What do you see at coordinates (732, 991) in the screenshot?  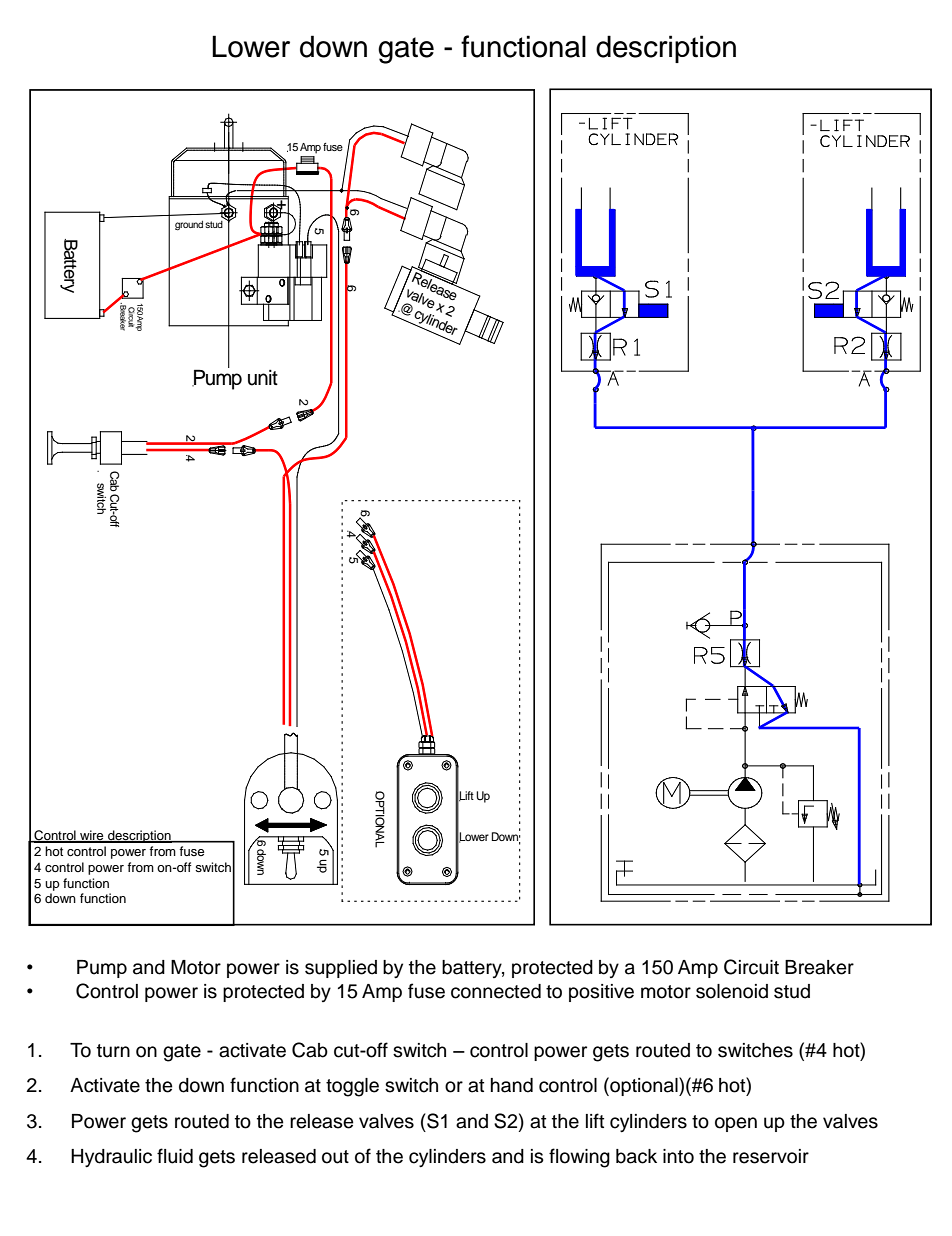 I see `solenoid` at bounding box center [732, 991].
